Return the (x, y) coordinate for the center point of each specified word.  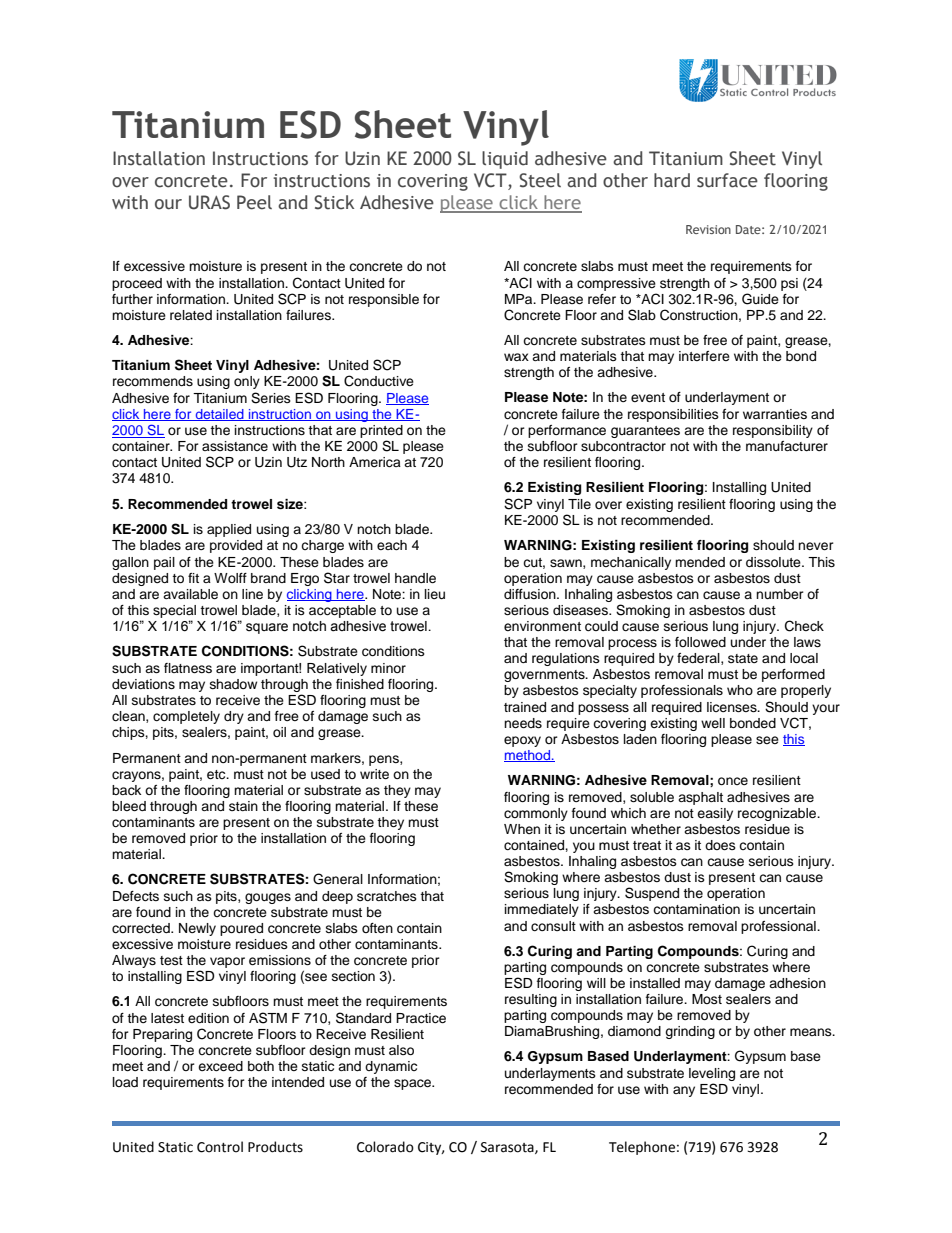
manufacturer (787, 446)
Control (220, 1147)
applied (229, 530)
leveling (712, 1076)
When (522, 829)
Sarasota (508, 1148)
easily (715, 814)
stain (243, 806)
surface (727, 180)
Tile (579, 504)
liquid (505, 160)
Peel (254, 202)
